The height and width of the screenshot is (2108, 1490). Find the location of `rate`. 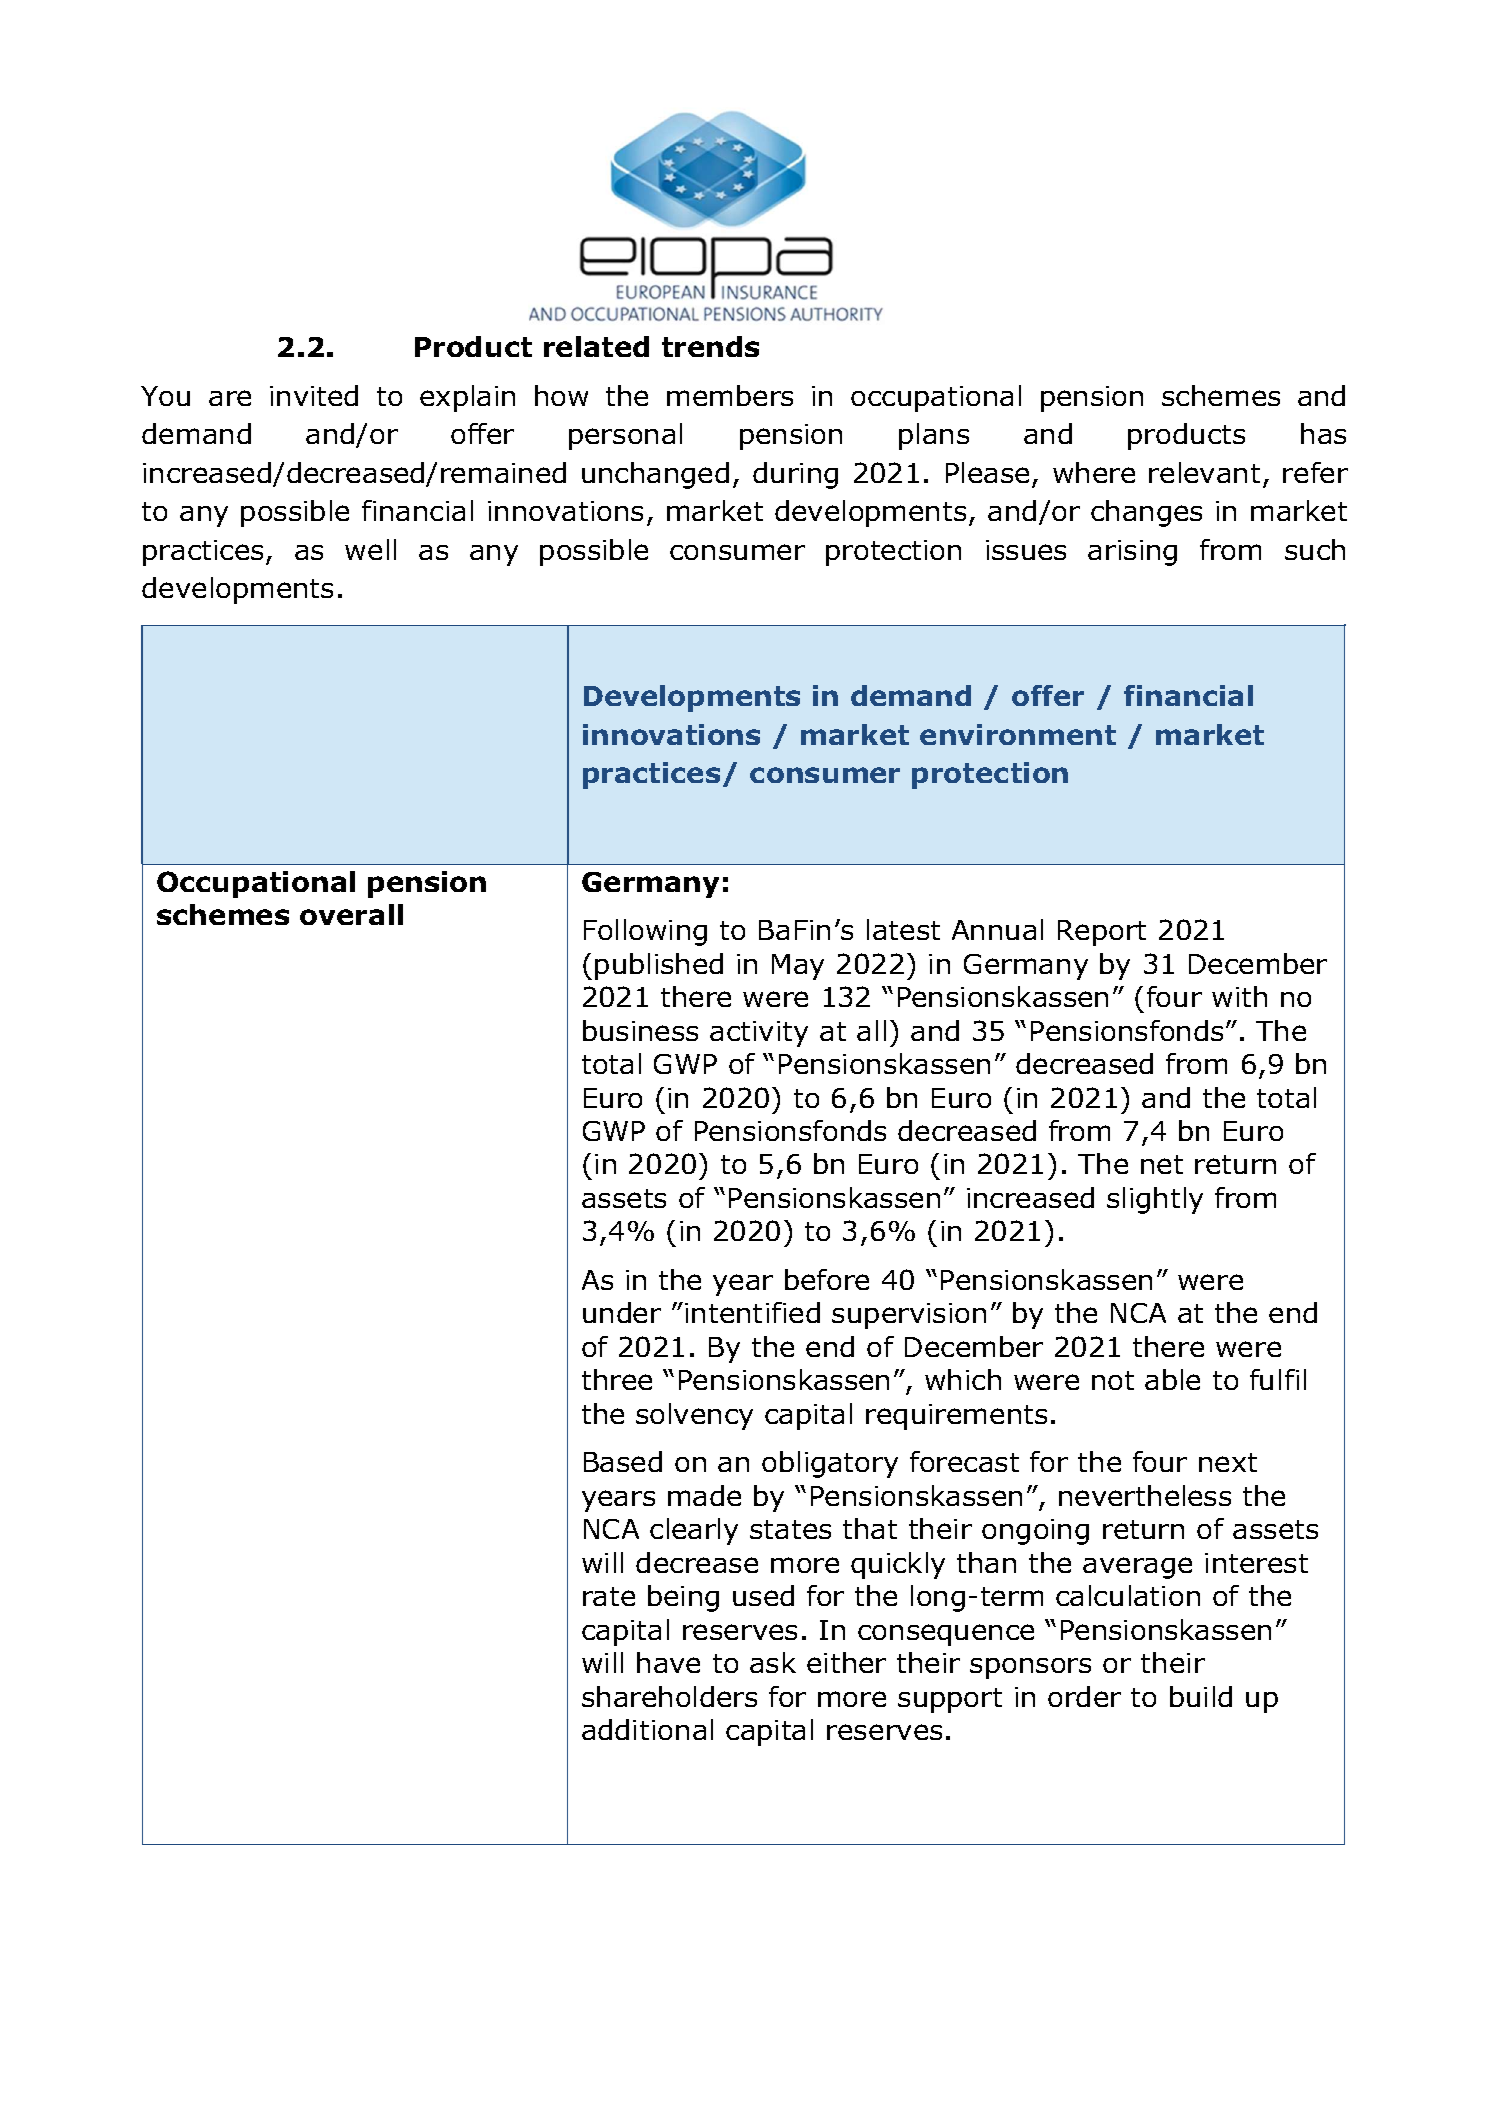

rate is located at coordinates (609, 1596).
